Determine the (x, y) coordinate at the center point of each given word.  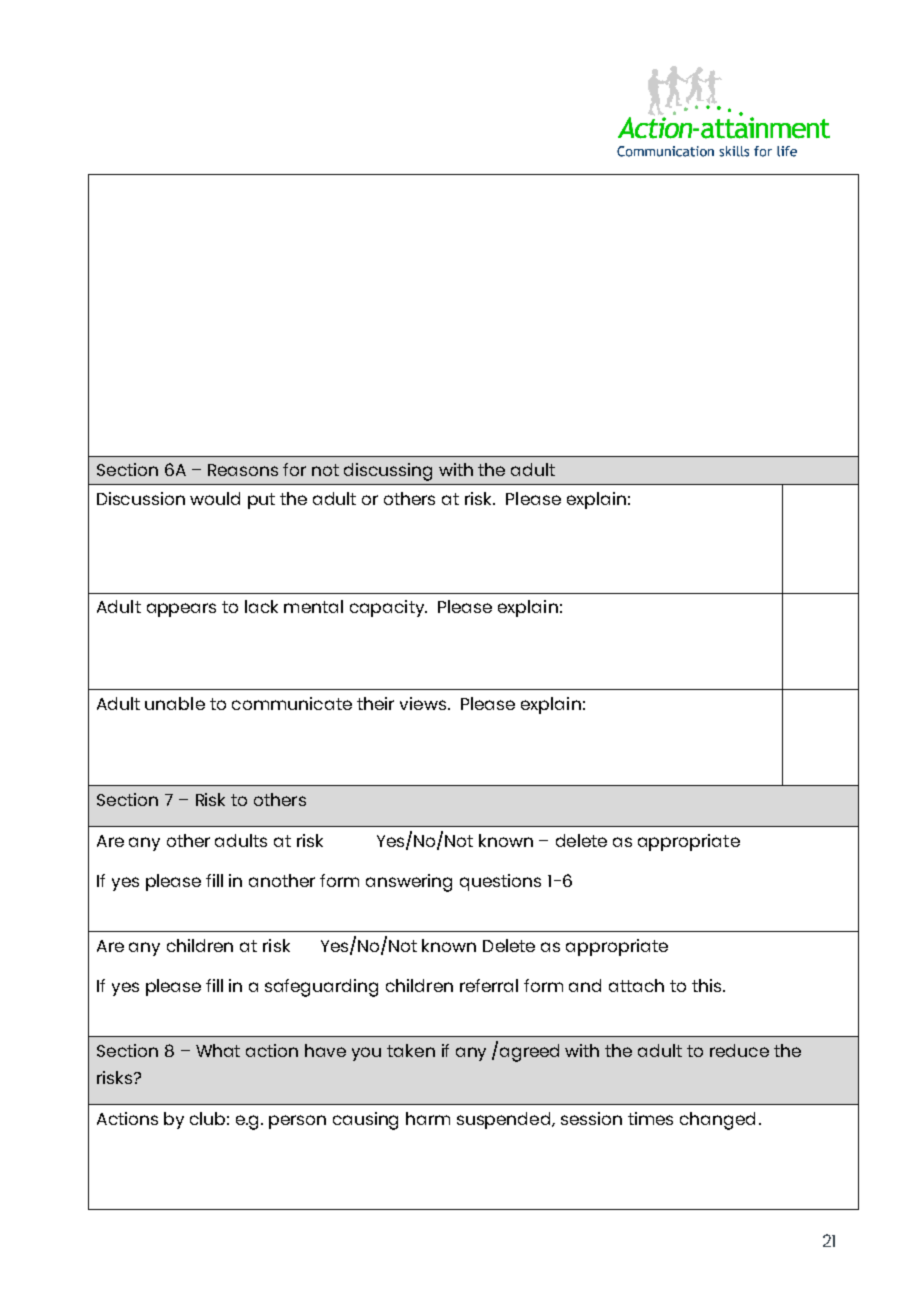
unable (175, 703)
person (297, 1122)
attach (636, 985)
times (650, 1118)
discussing (388, 472)
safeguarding (321, 988)
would (215, 498)
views (423, 703)
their (375, 703)
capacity (388, 608)
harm (428, 1118)
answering (409, 883)
